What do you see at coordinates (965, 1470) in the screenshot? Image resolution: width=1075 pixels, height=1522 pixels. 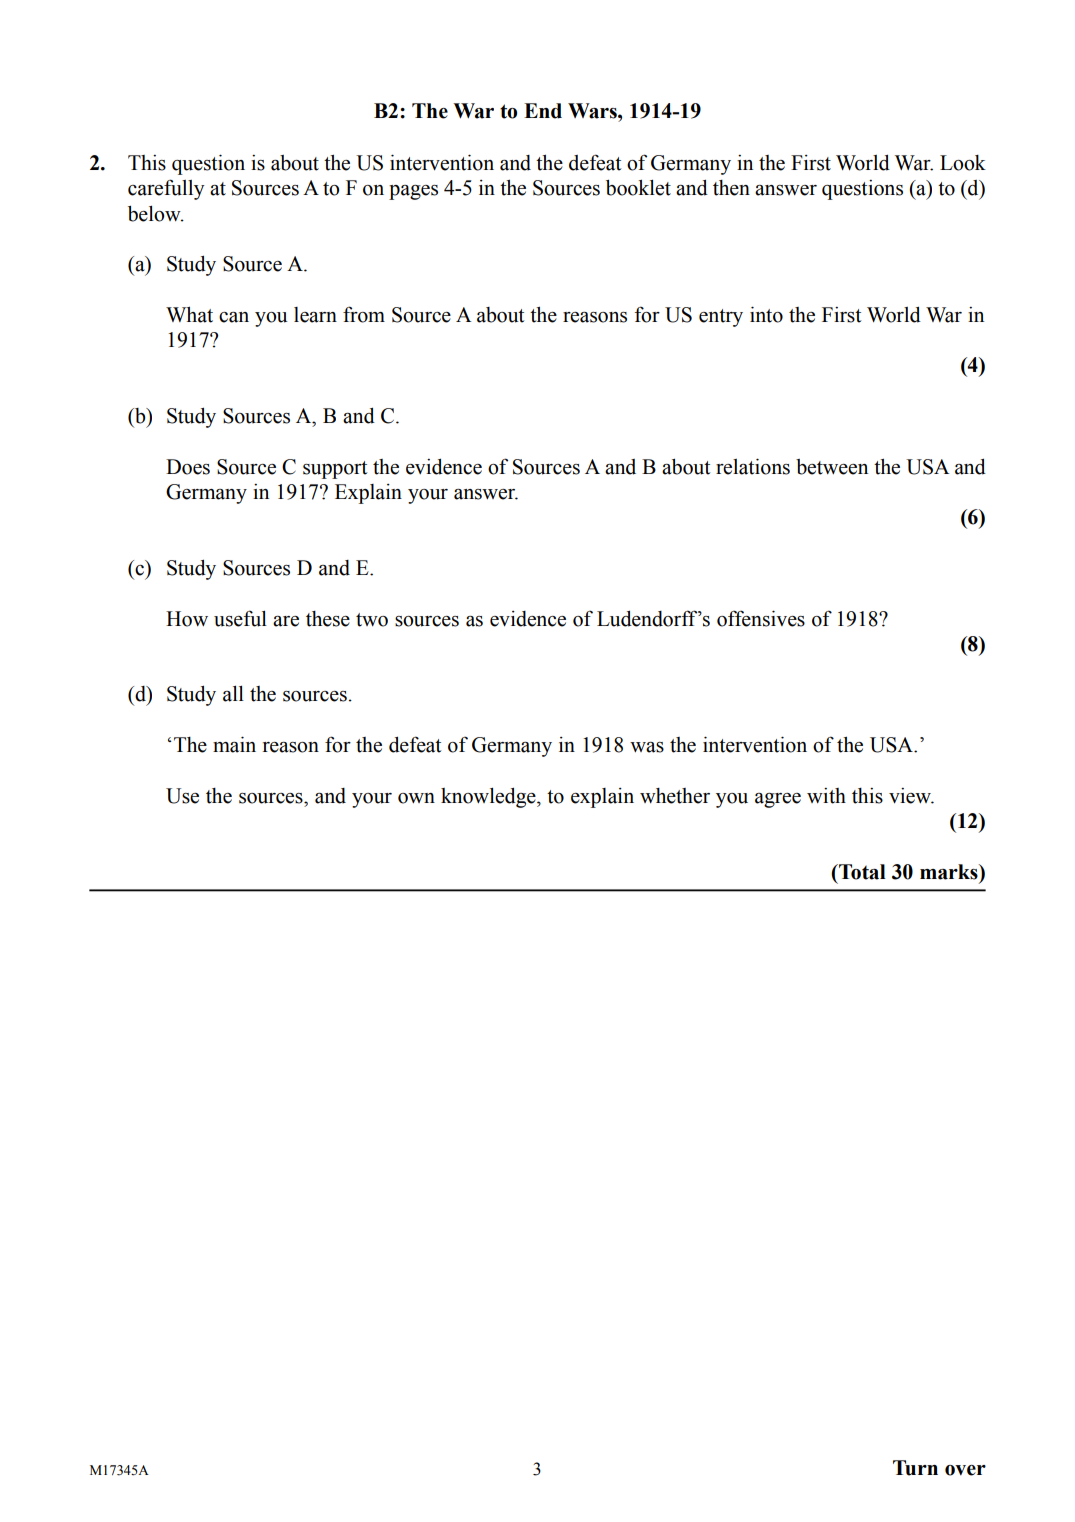 I see `over` at bounding box center [965, 1470].
